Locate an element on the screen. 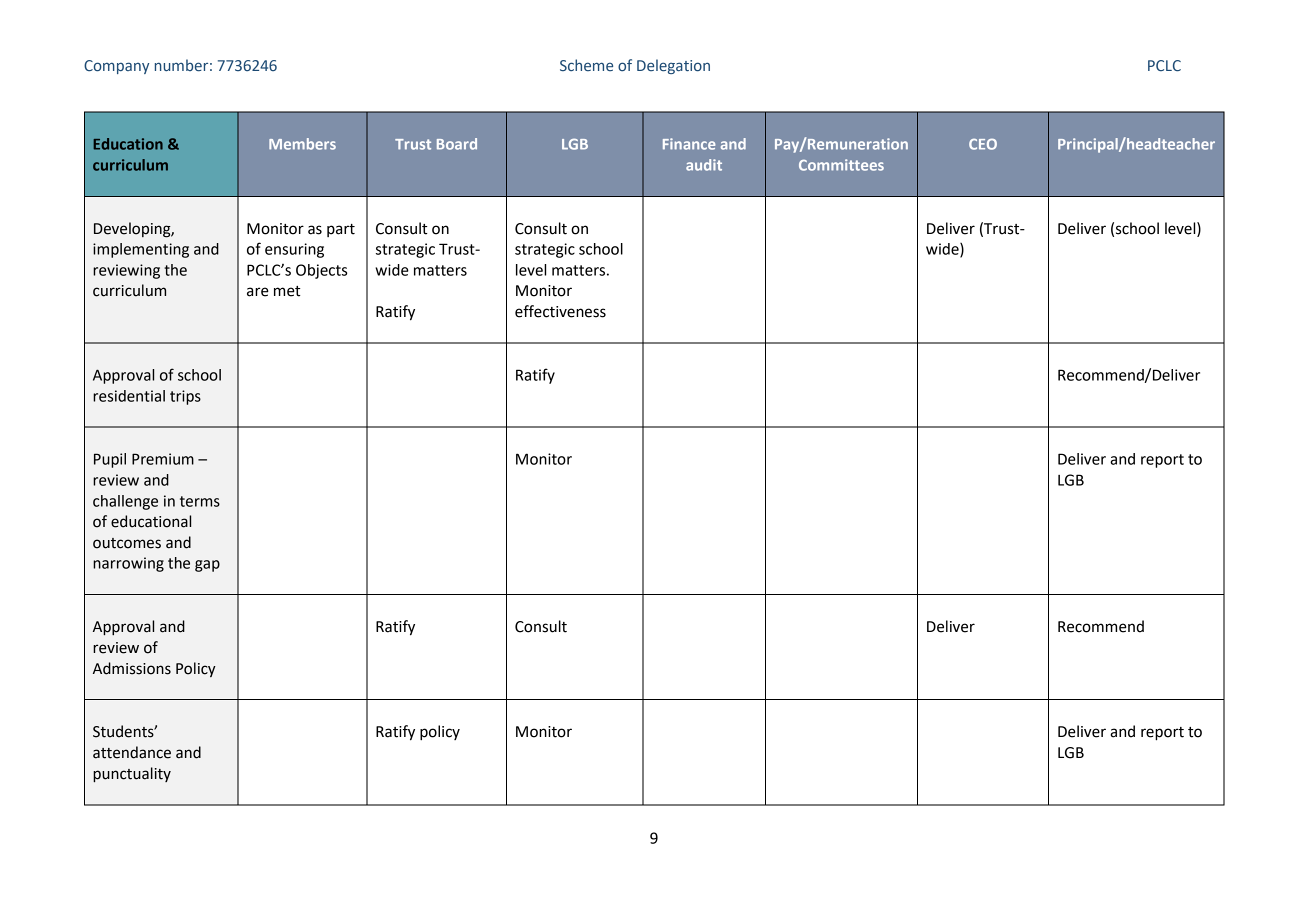 The image size is (1308, 924). attendance is located at coordinates (132, 752).
